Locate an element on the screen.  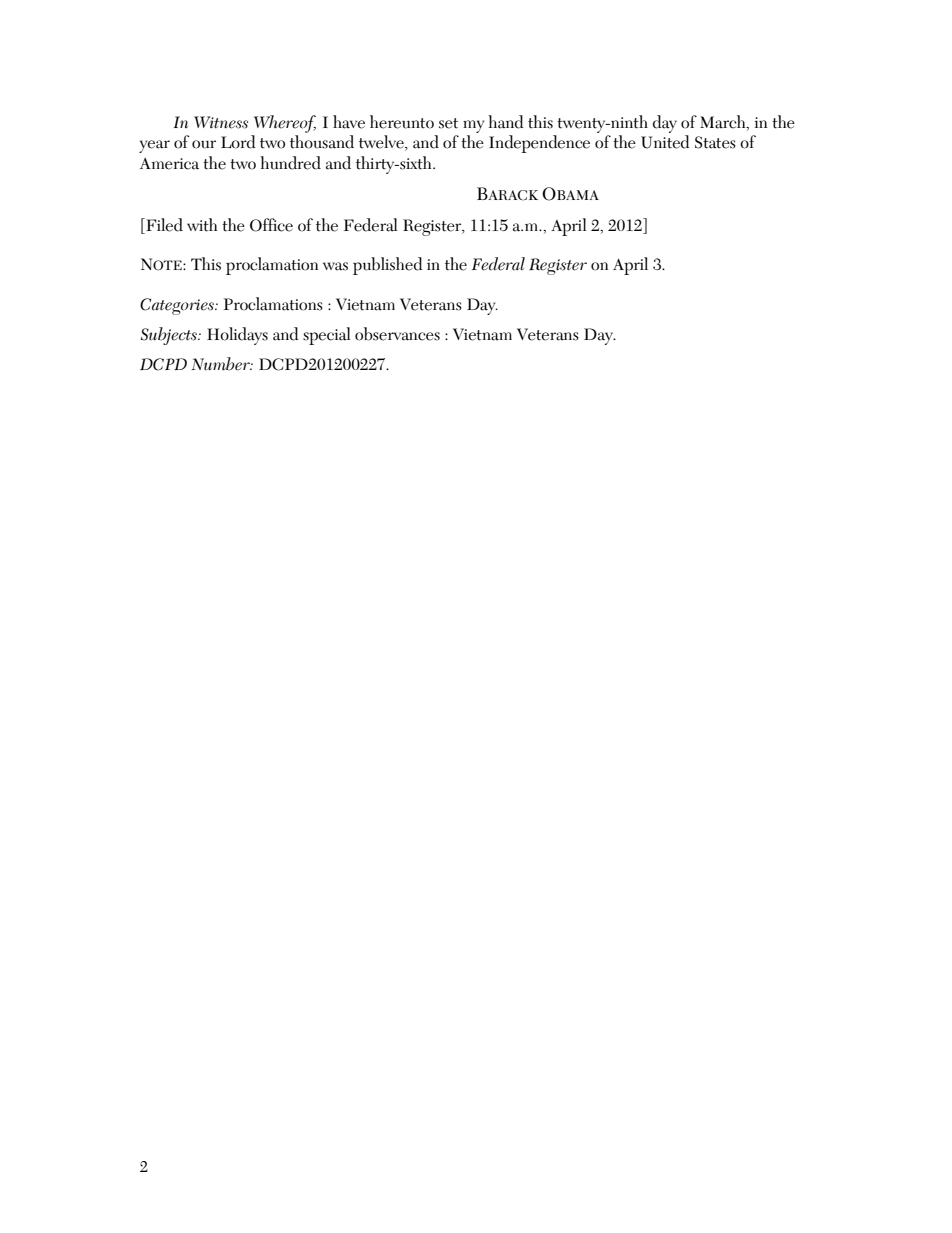
Categories is located at coordinates (178, 306).
